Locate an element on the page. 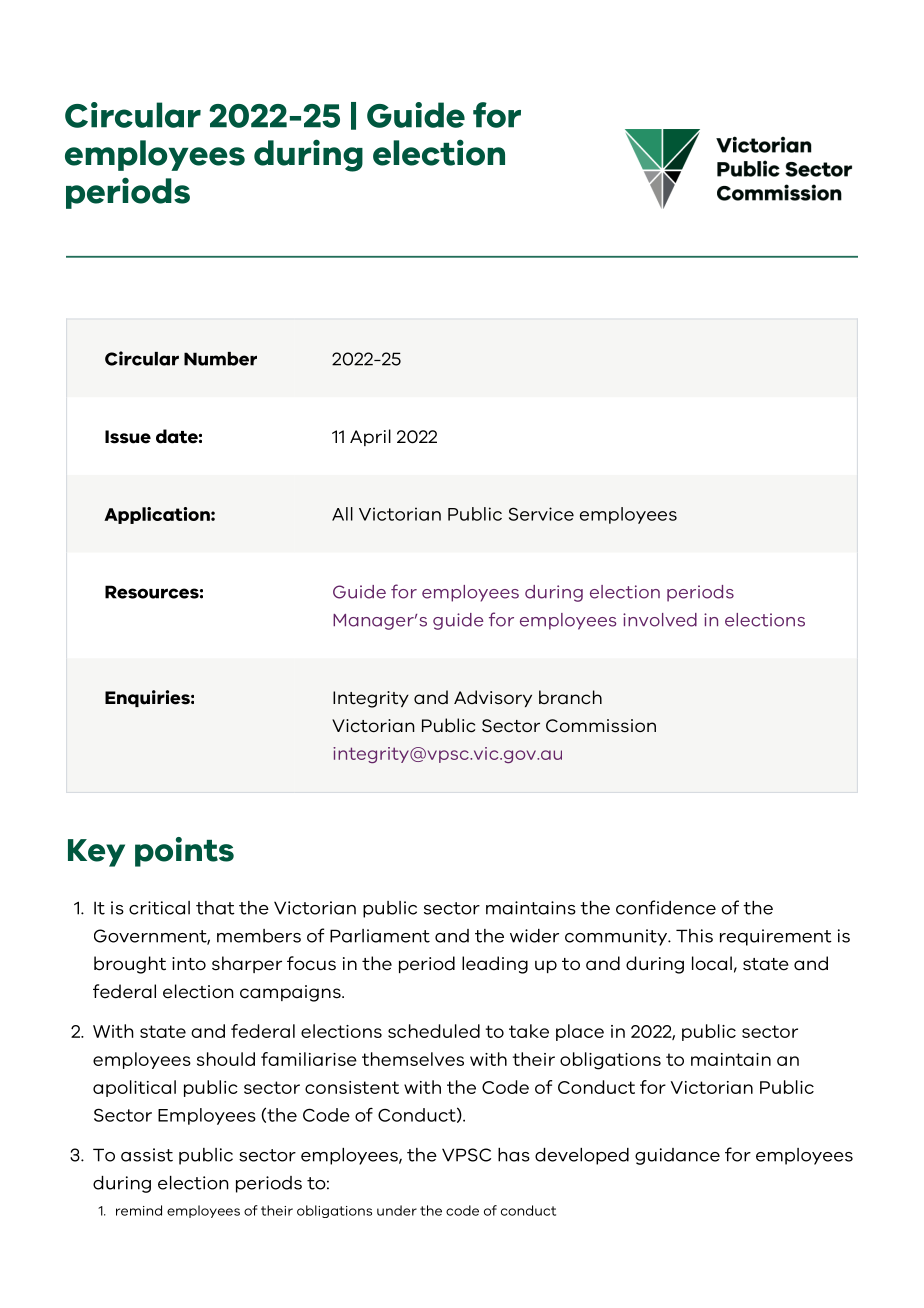 The width and height of the page is (924, 1308). critical is located at coordinates (159, 908).
